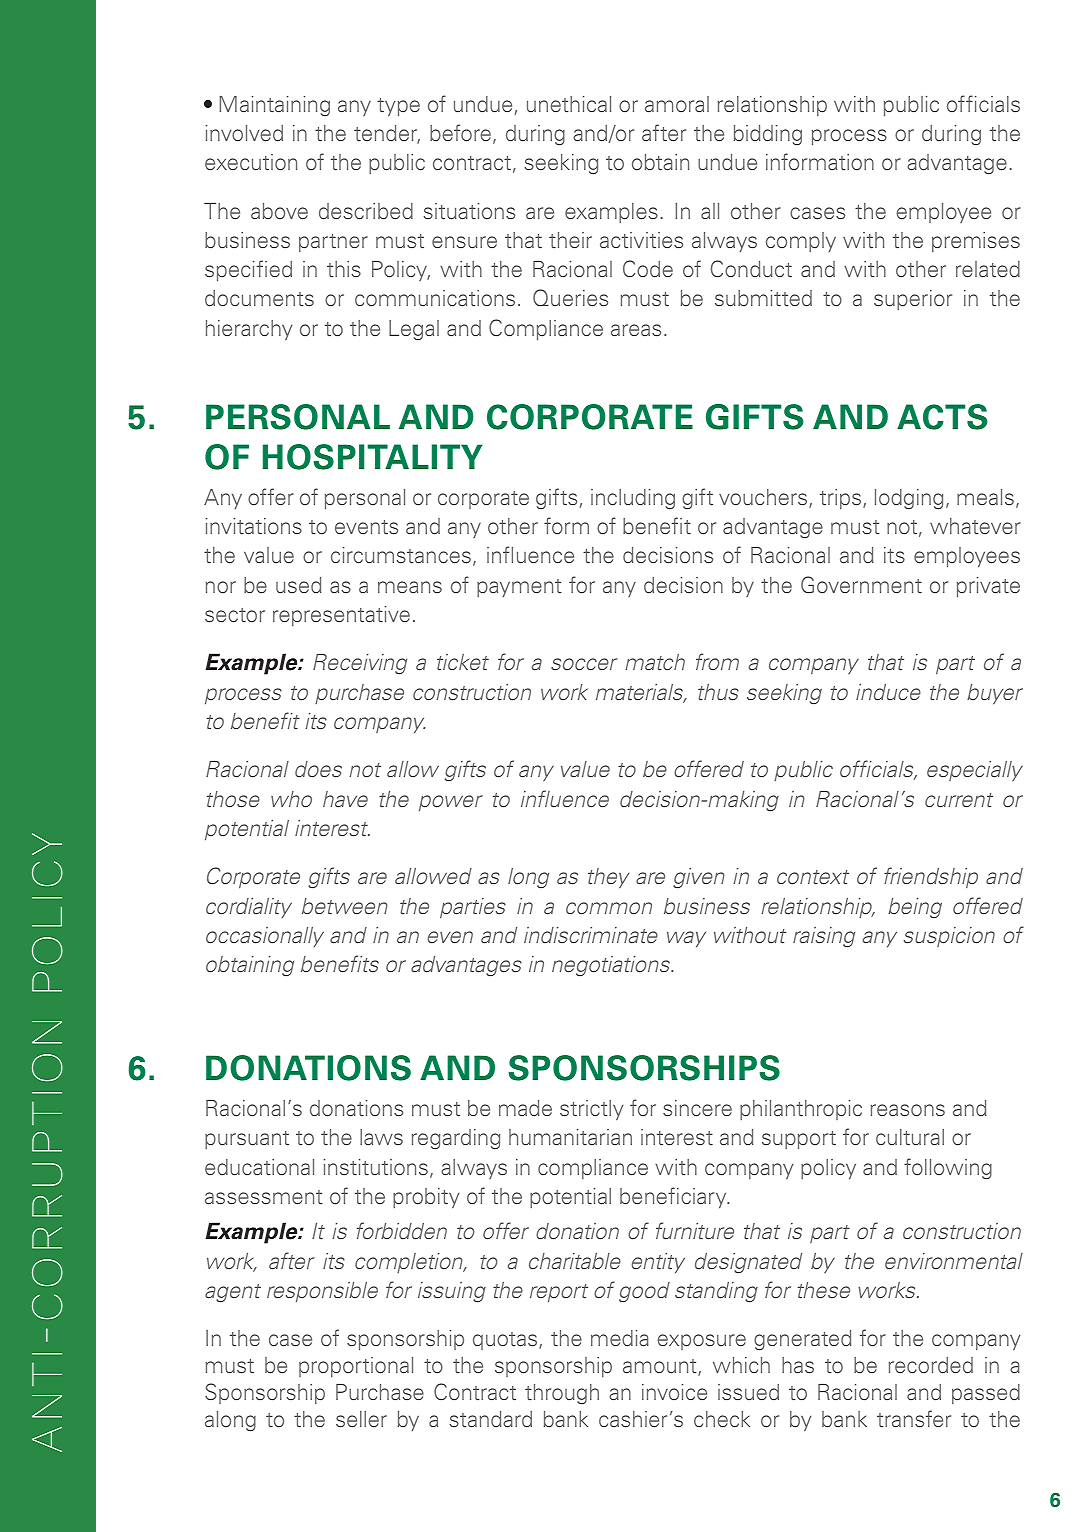 The height and width of the screenshot is (1532, 1085). What do you see at coordinates (949, 937) in the screenshot?
I see `suspicion` at bounding box center [949, 937].
